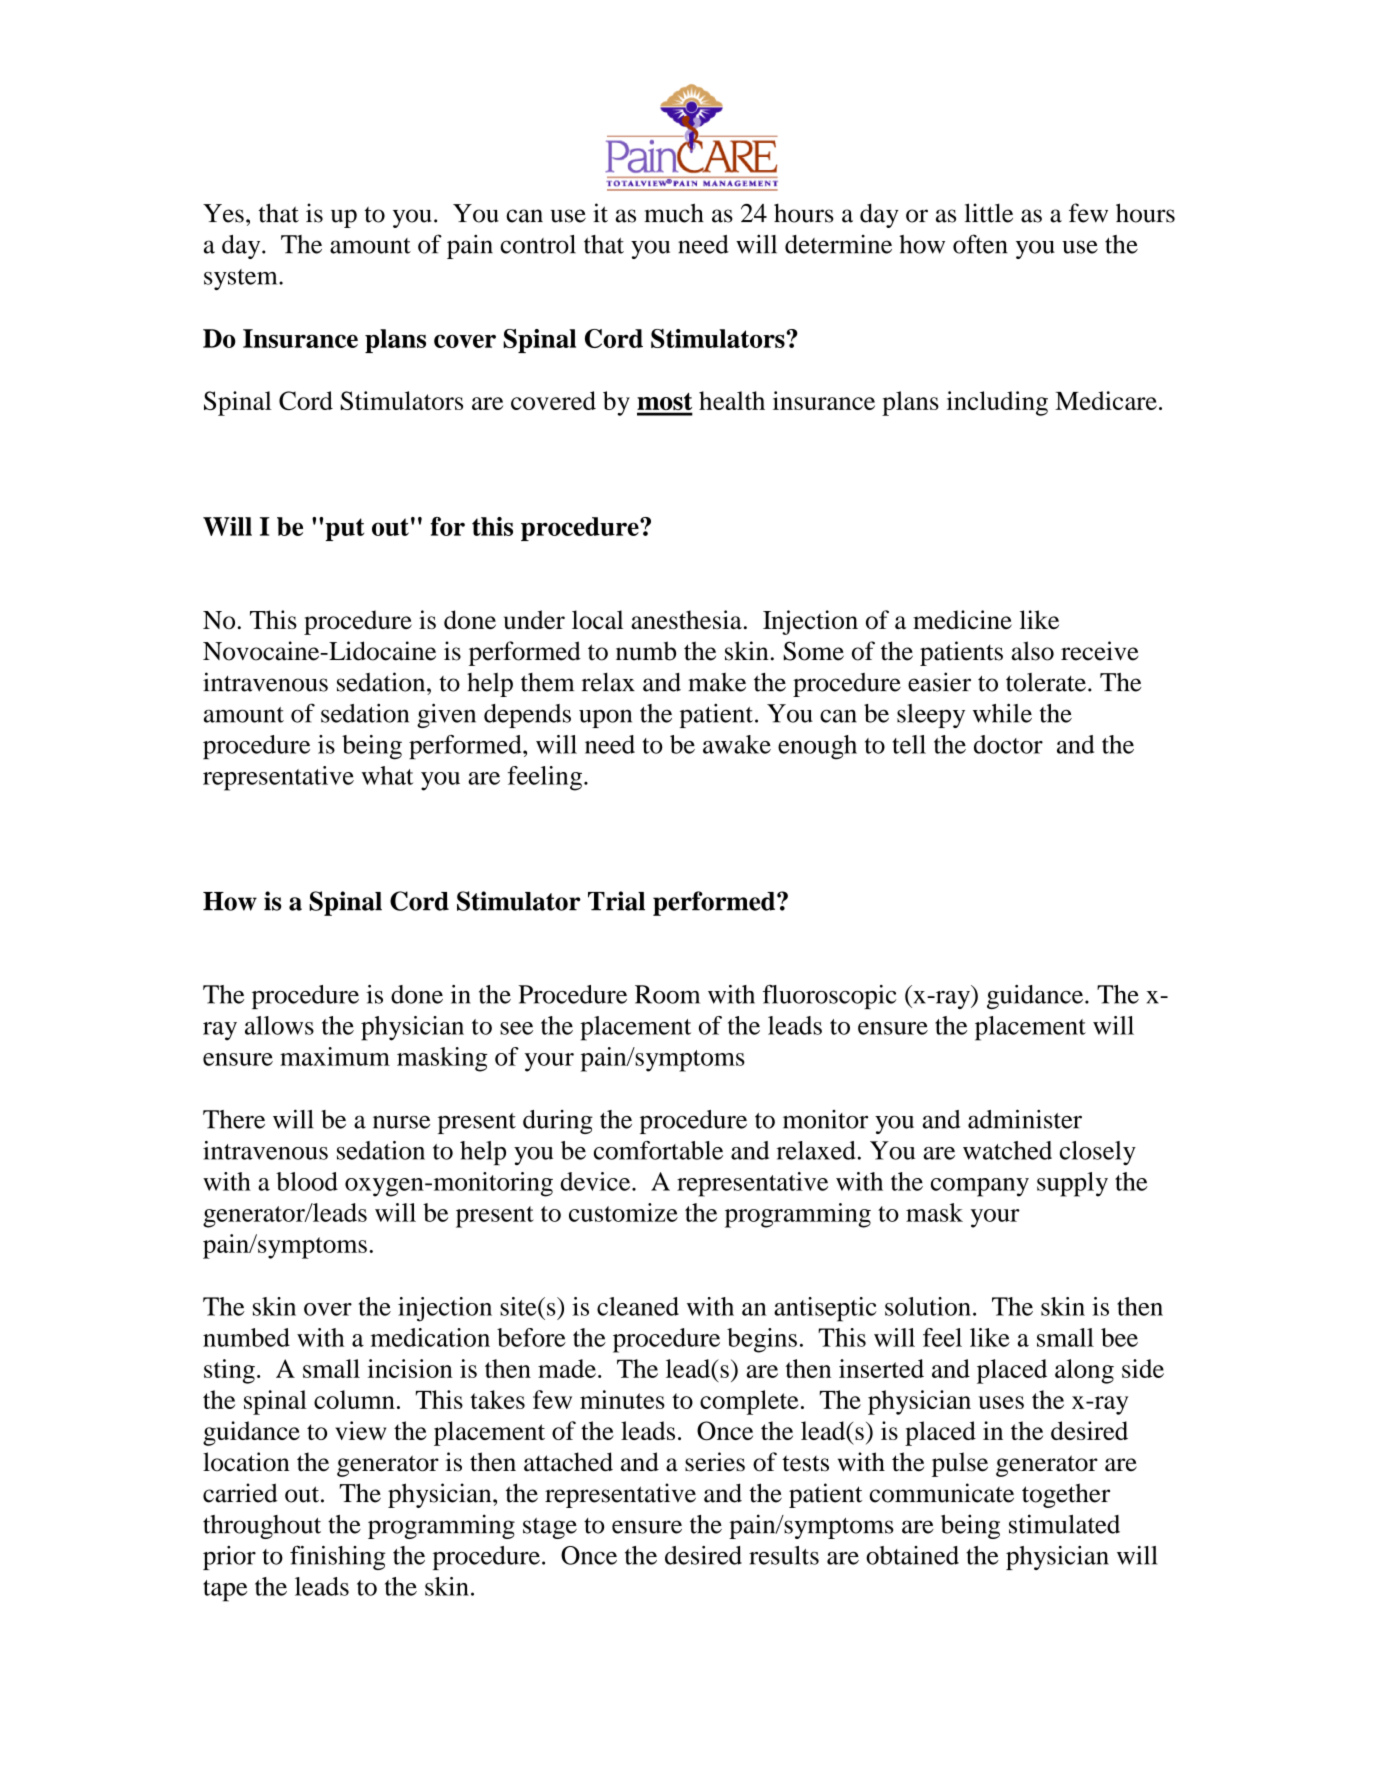 The image size is (1379, 1785). Describe the element at coordinates (387, 775) in the image. I see `what` at that location.
